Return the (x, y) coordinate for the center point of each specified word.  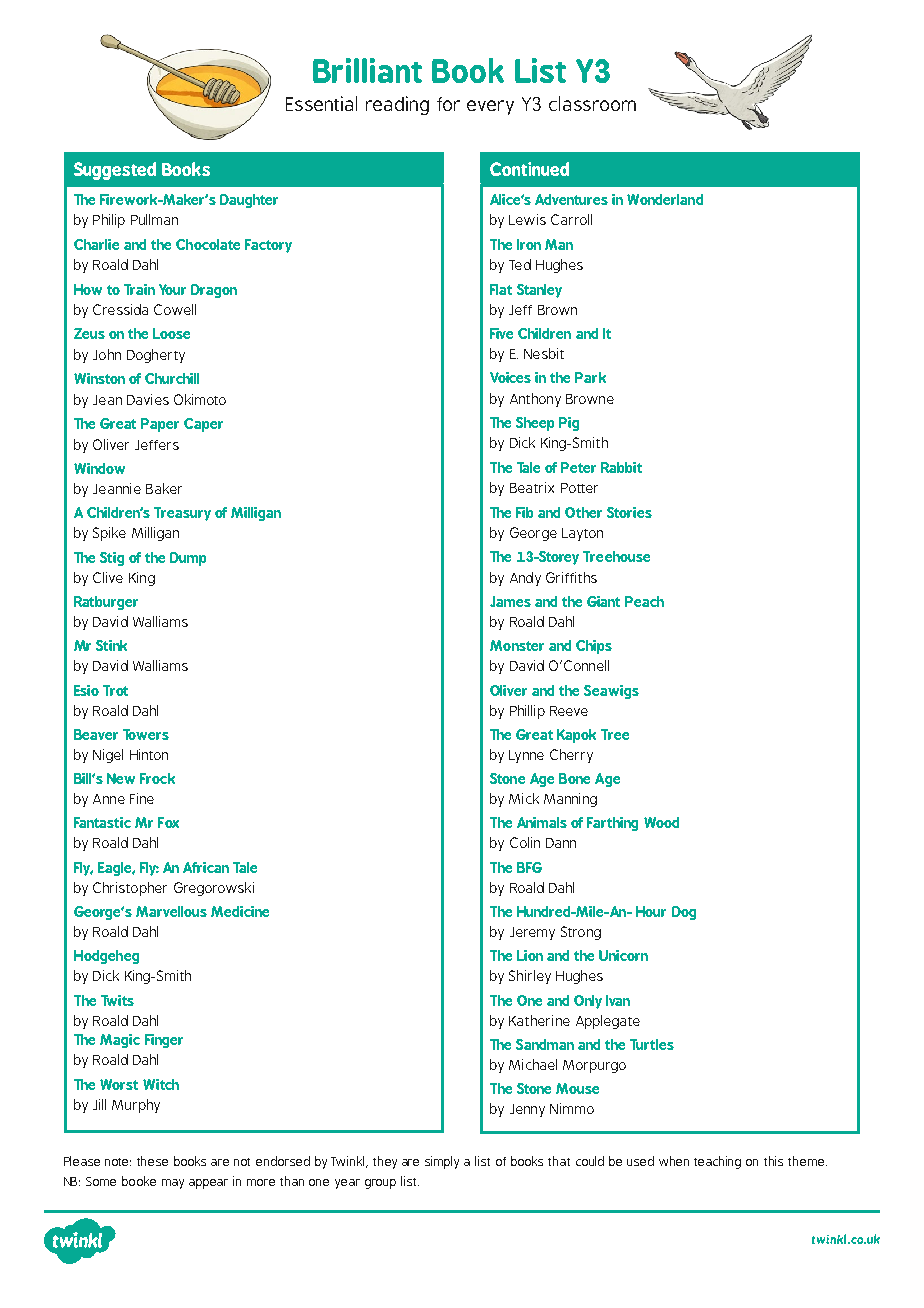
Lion (530, 955)
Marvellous (171, 911)
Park (590, 377)
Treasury (182, 514)
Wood (661, 822)
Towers (146, 734)
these (152, 1161)
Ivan (618, 1000)
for (448, 104)
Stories (629, 512)
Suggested (115, 171)
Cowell (175, 309)
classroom (592, 103)
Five (501, 333)
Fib (524, 512)
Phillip (527, 712)
